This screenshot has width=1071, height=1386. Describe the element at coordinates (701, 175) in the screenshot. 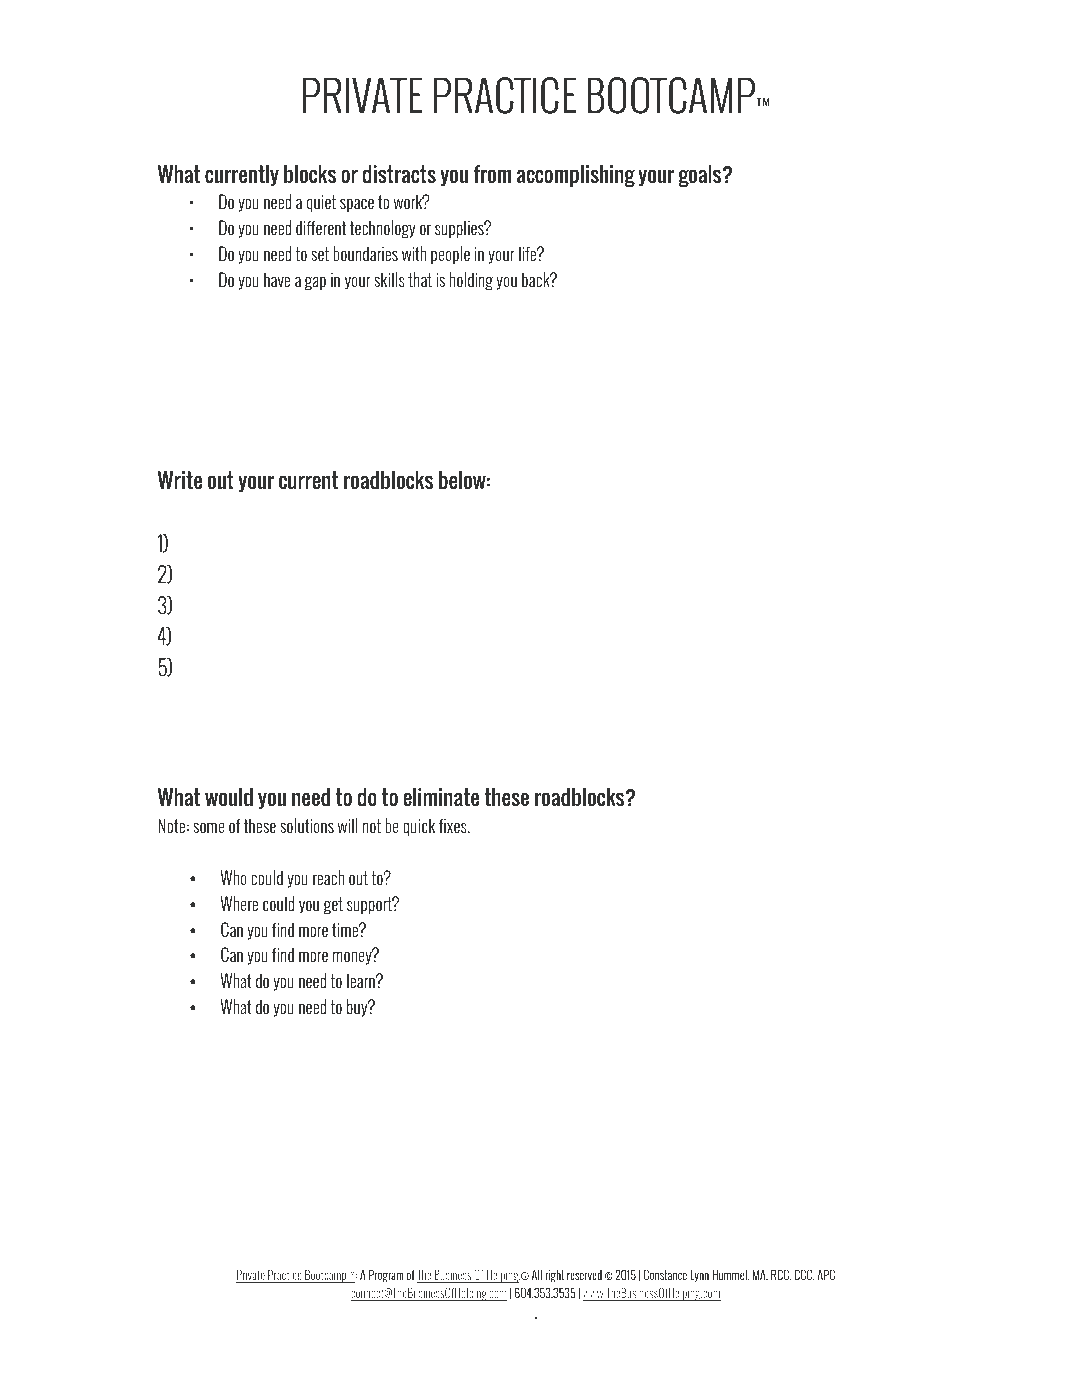

I see `goals` at that location.
